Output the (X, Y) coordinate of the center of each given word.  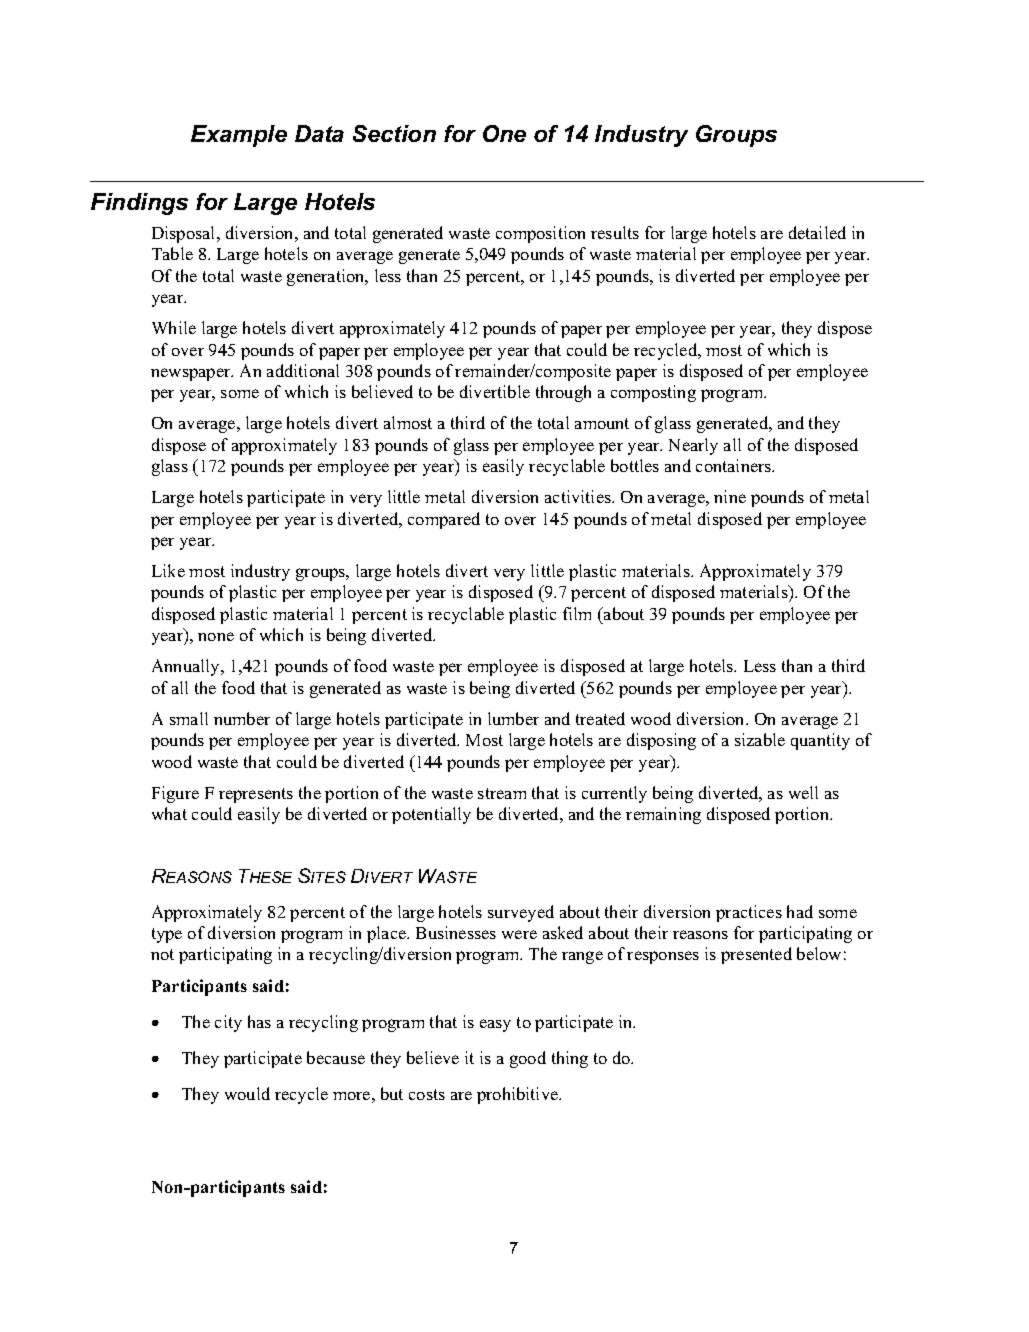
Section (394, 133)
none (216, 636)
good (528, 1059)
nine (730, 496)
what (169, 813)
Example (239, 136)
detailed (817, 232)
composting (653, 393)
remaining (663, 815)
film (577, 613)
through (563, 393)
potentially (431, 815)
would (247, 1093)
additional (303, 370)
